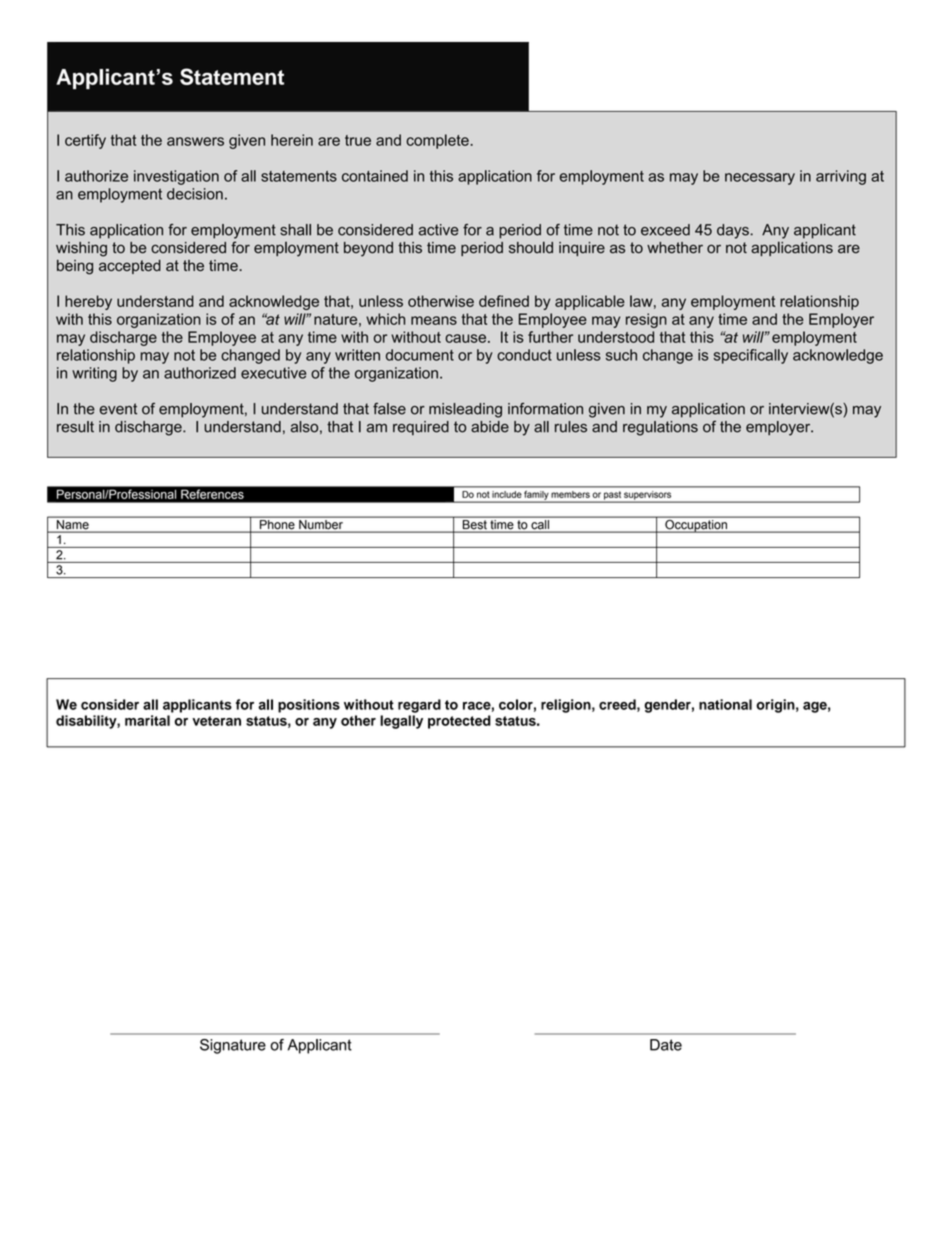 The width and height of the screenshot is (952, 1233). What do you see at coordinates (459, 722) in the screenshot?
I see `protected` at bounding box center [459, 722].
